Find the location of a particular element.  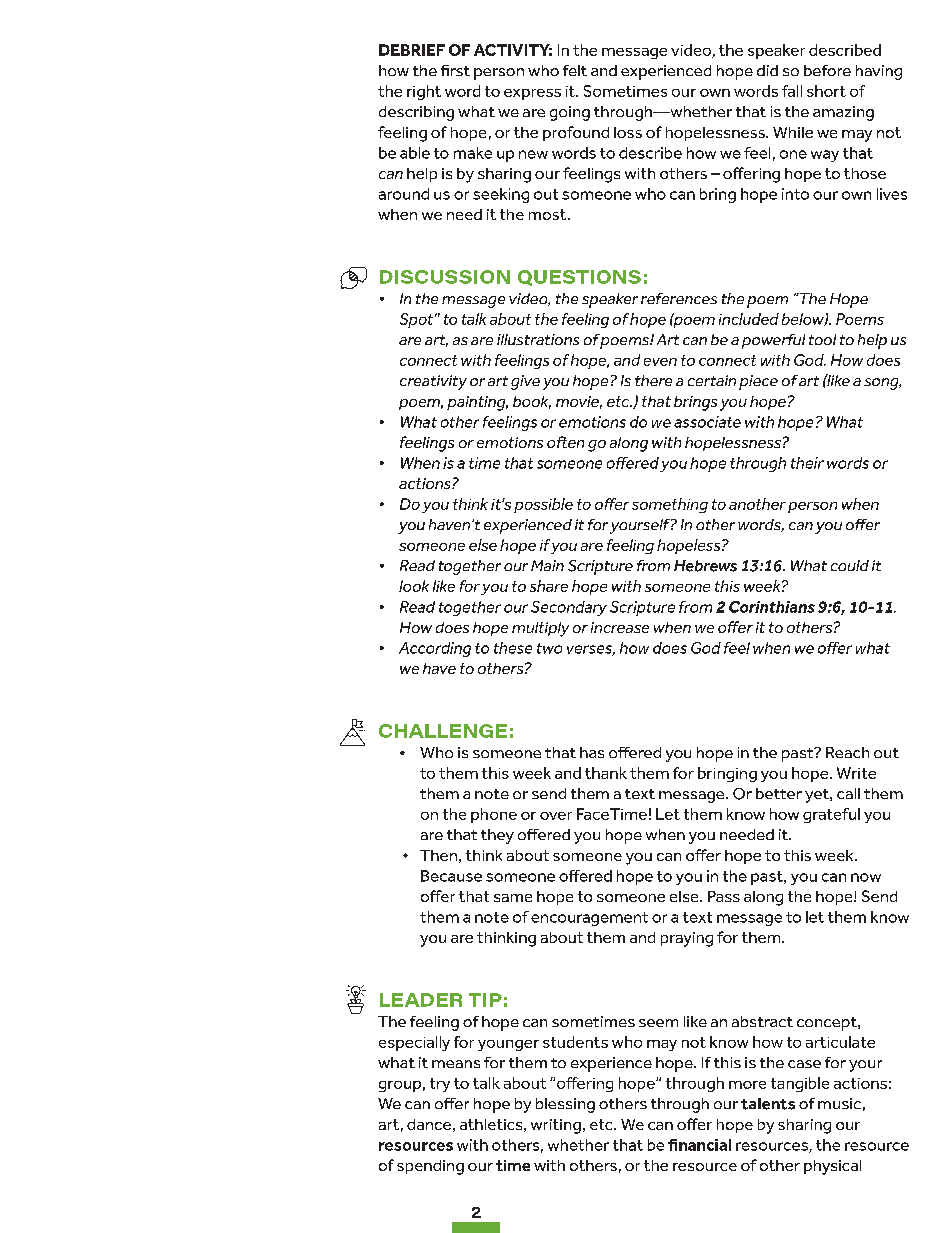

could is located at coordinates (850, 565).
